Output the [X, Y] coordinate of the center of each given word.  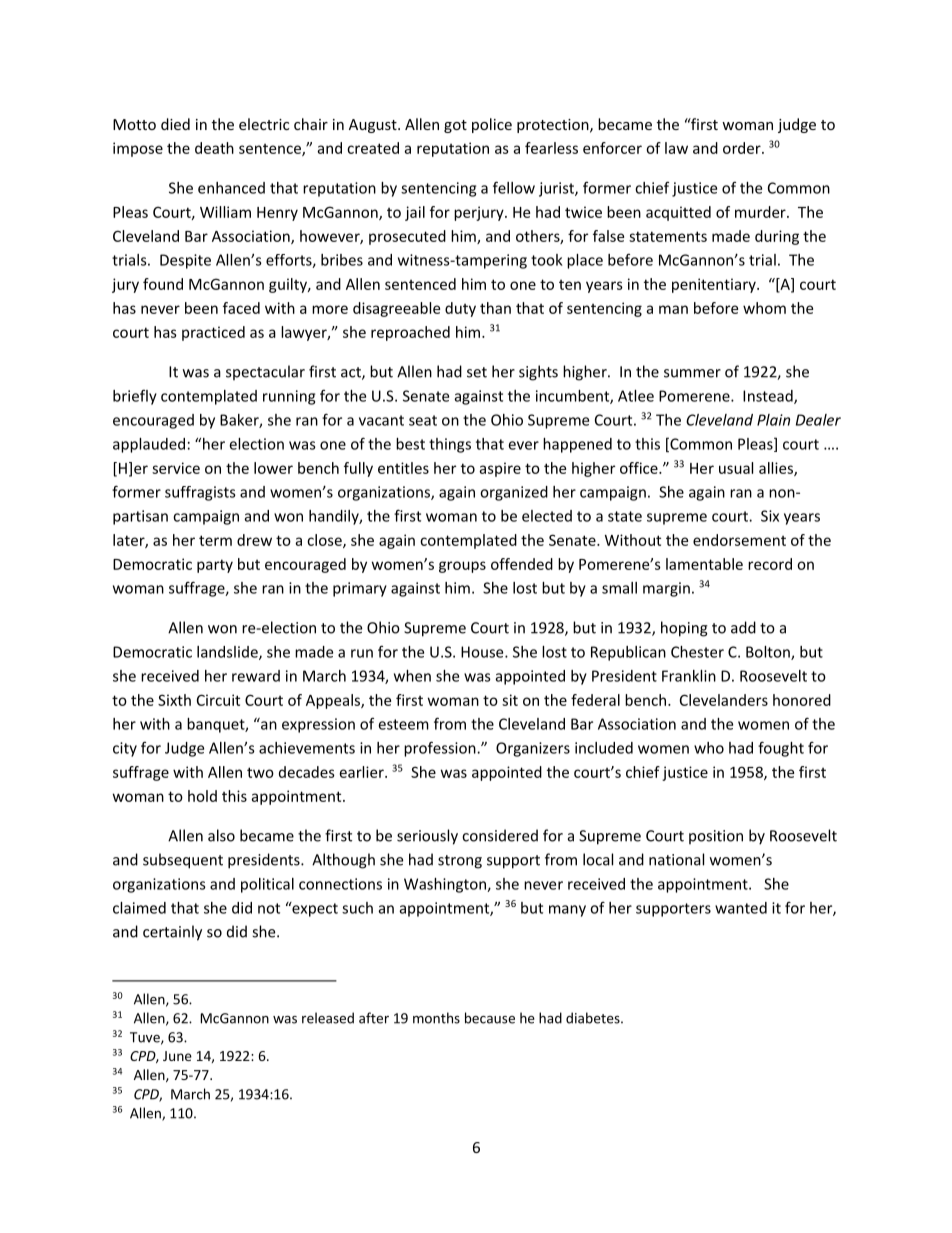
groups [462, 567]
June [177, 1056]
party [215, 566]
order [743, 148]
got [455, 126]
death [214, 148]
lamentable [704, 564]
